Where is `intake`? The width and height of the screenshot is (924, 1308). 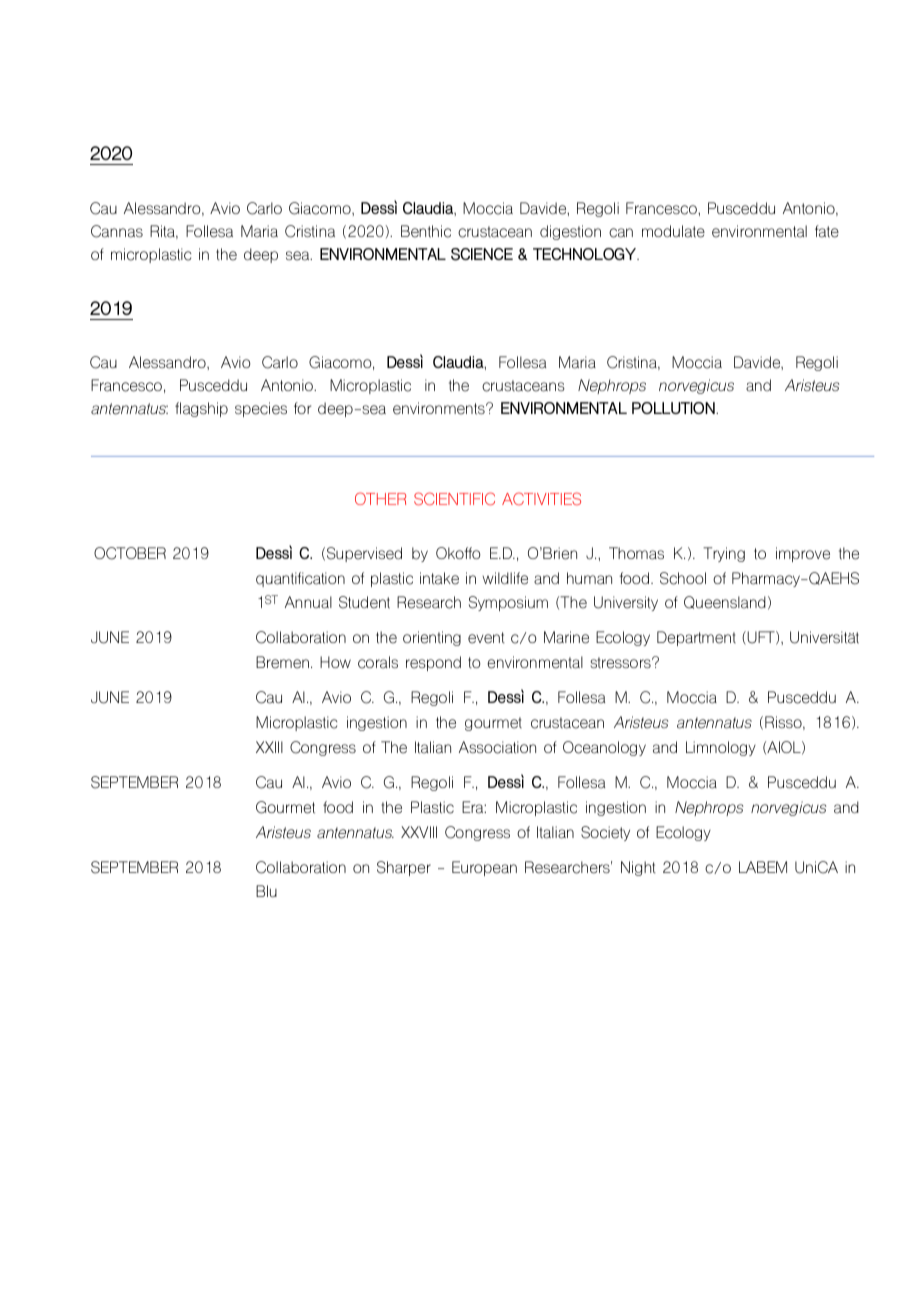
intake is located at coordinates (439, 578).
